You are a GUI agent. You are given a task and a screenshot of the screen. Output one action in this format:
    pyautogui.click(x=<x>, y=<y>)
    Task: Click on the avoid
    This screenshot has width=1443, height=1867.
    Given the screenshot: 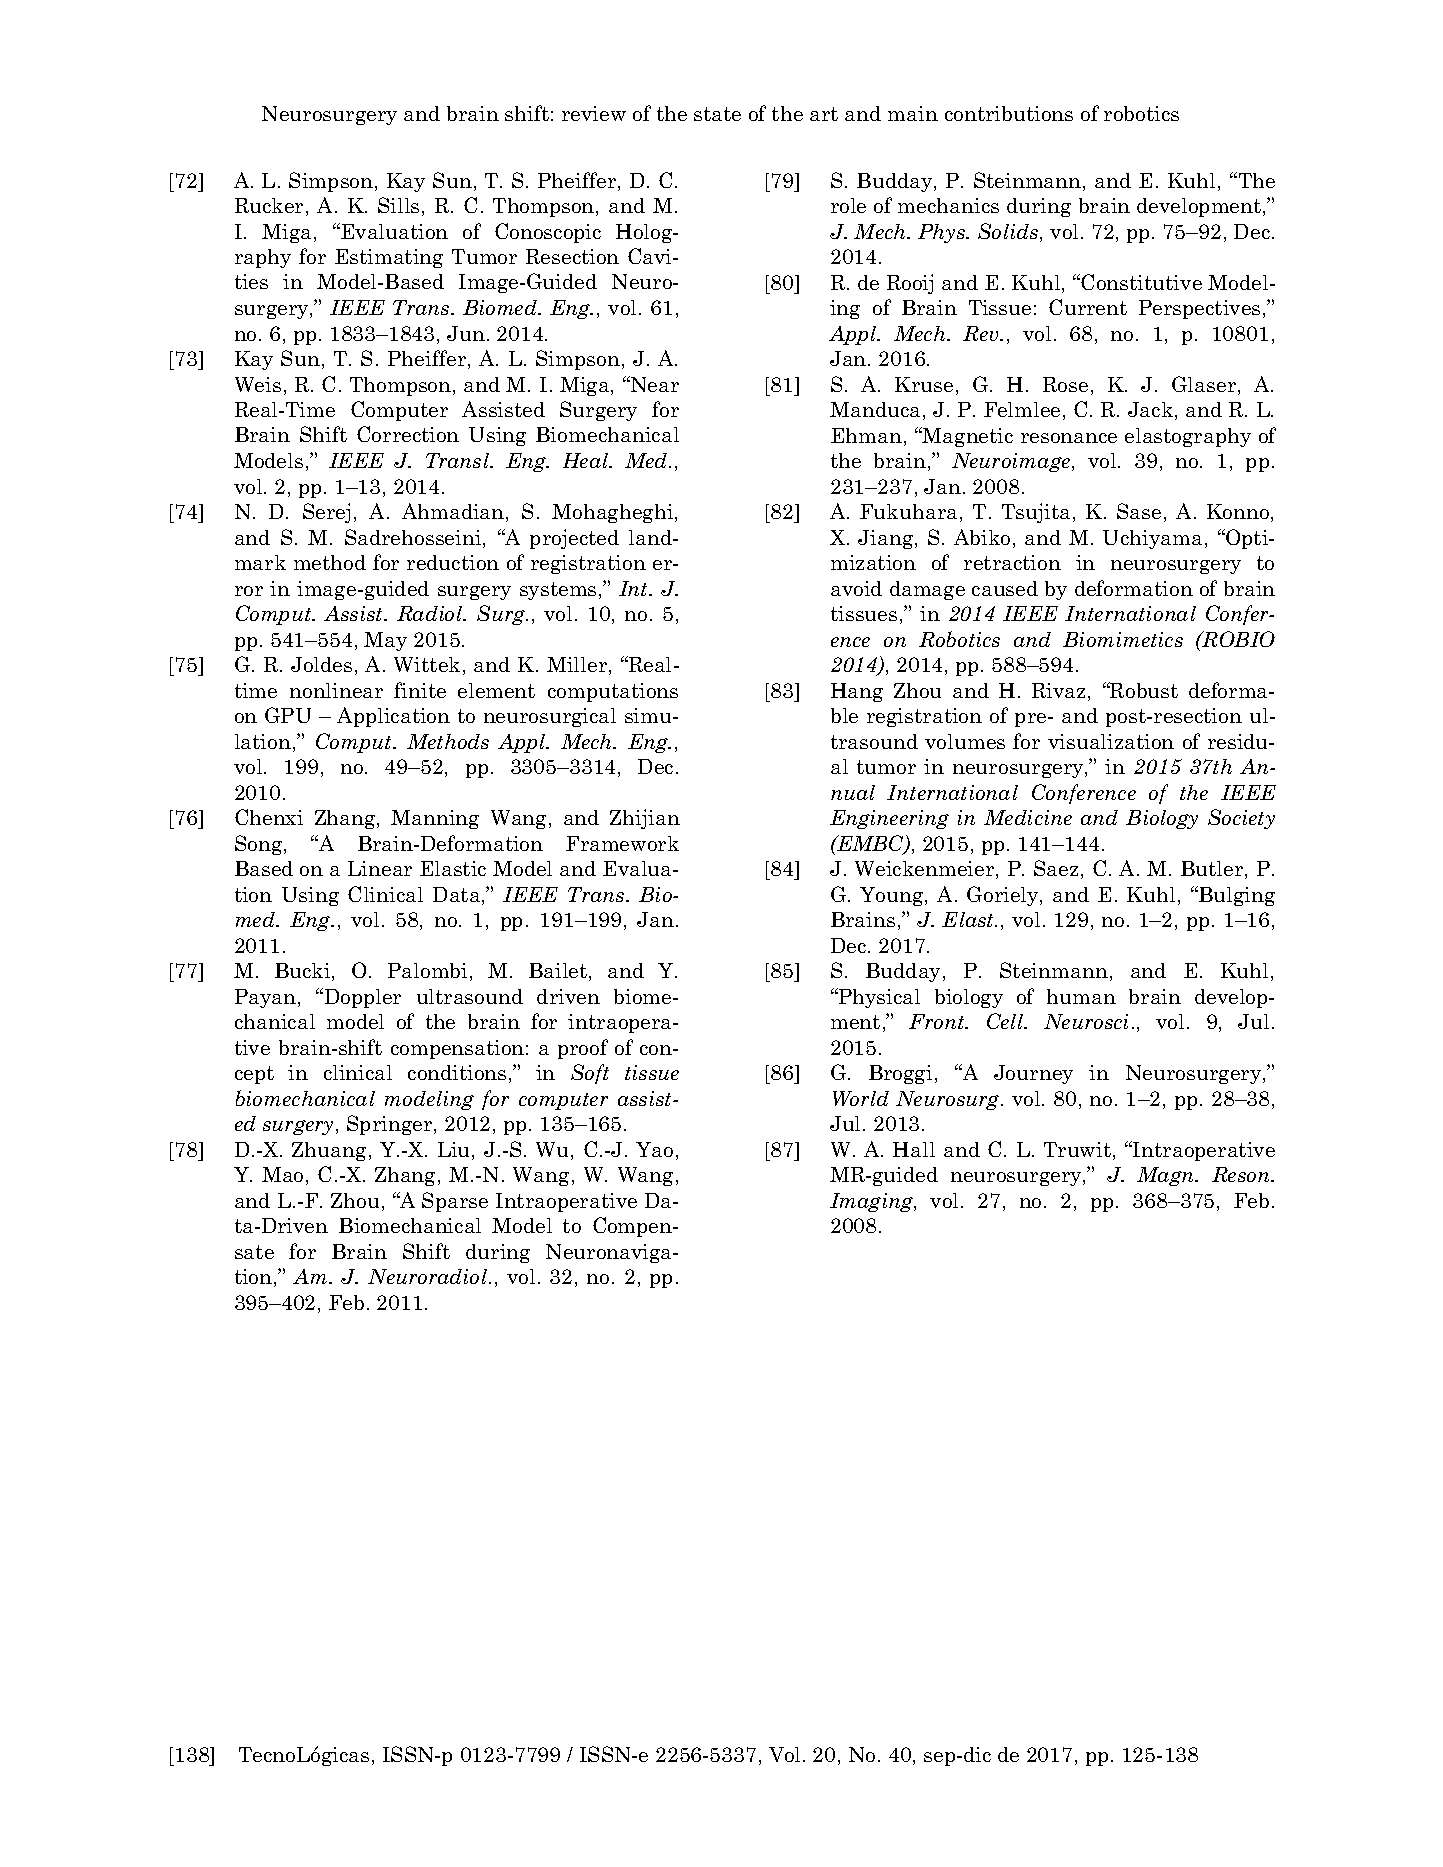 What is the action you would take?
    pyautogui.click(x=856, y=588)
